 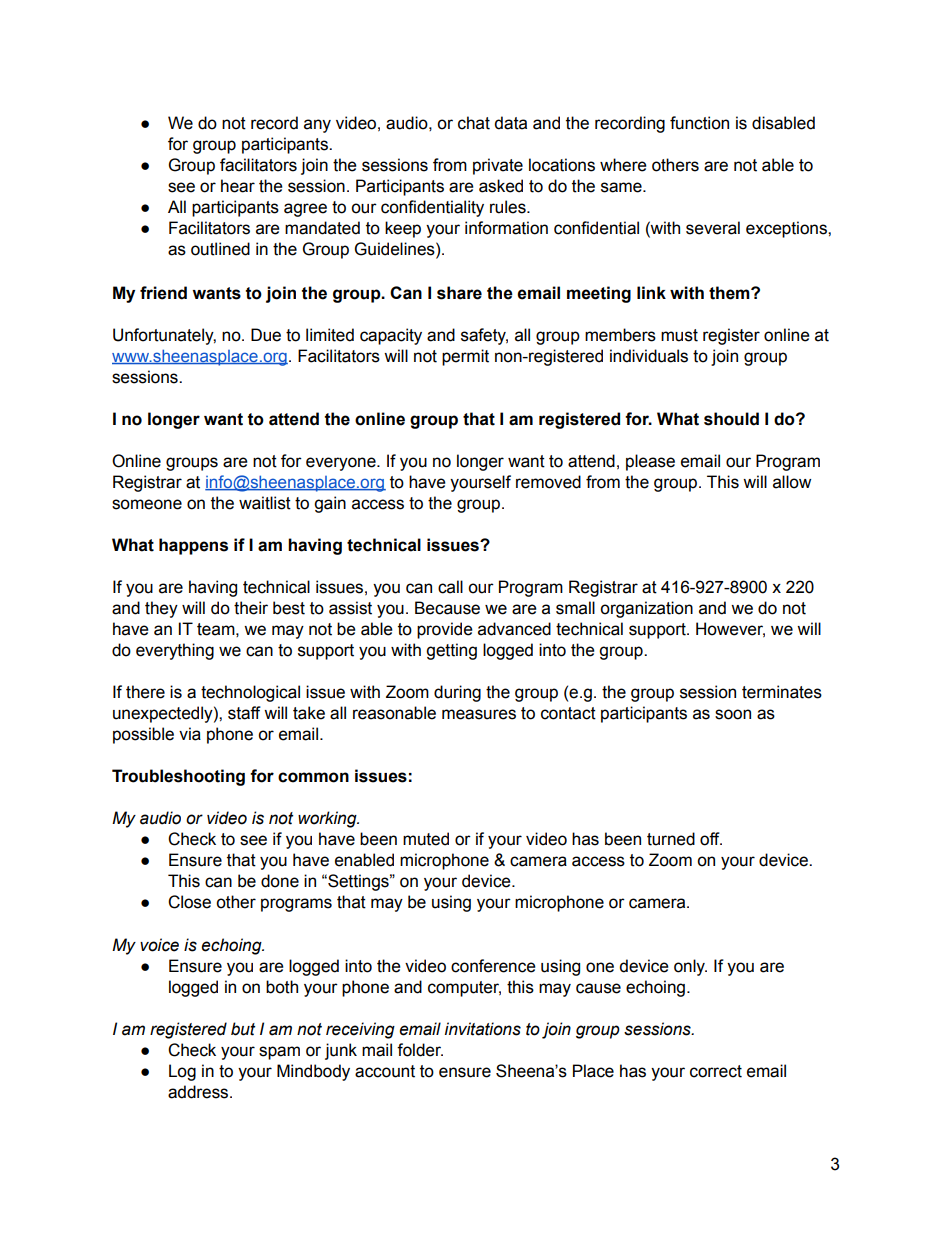 I want to click on function, so click(x=699, y=123).
